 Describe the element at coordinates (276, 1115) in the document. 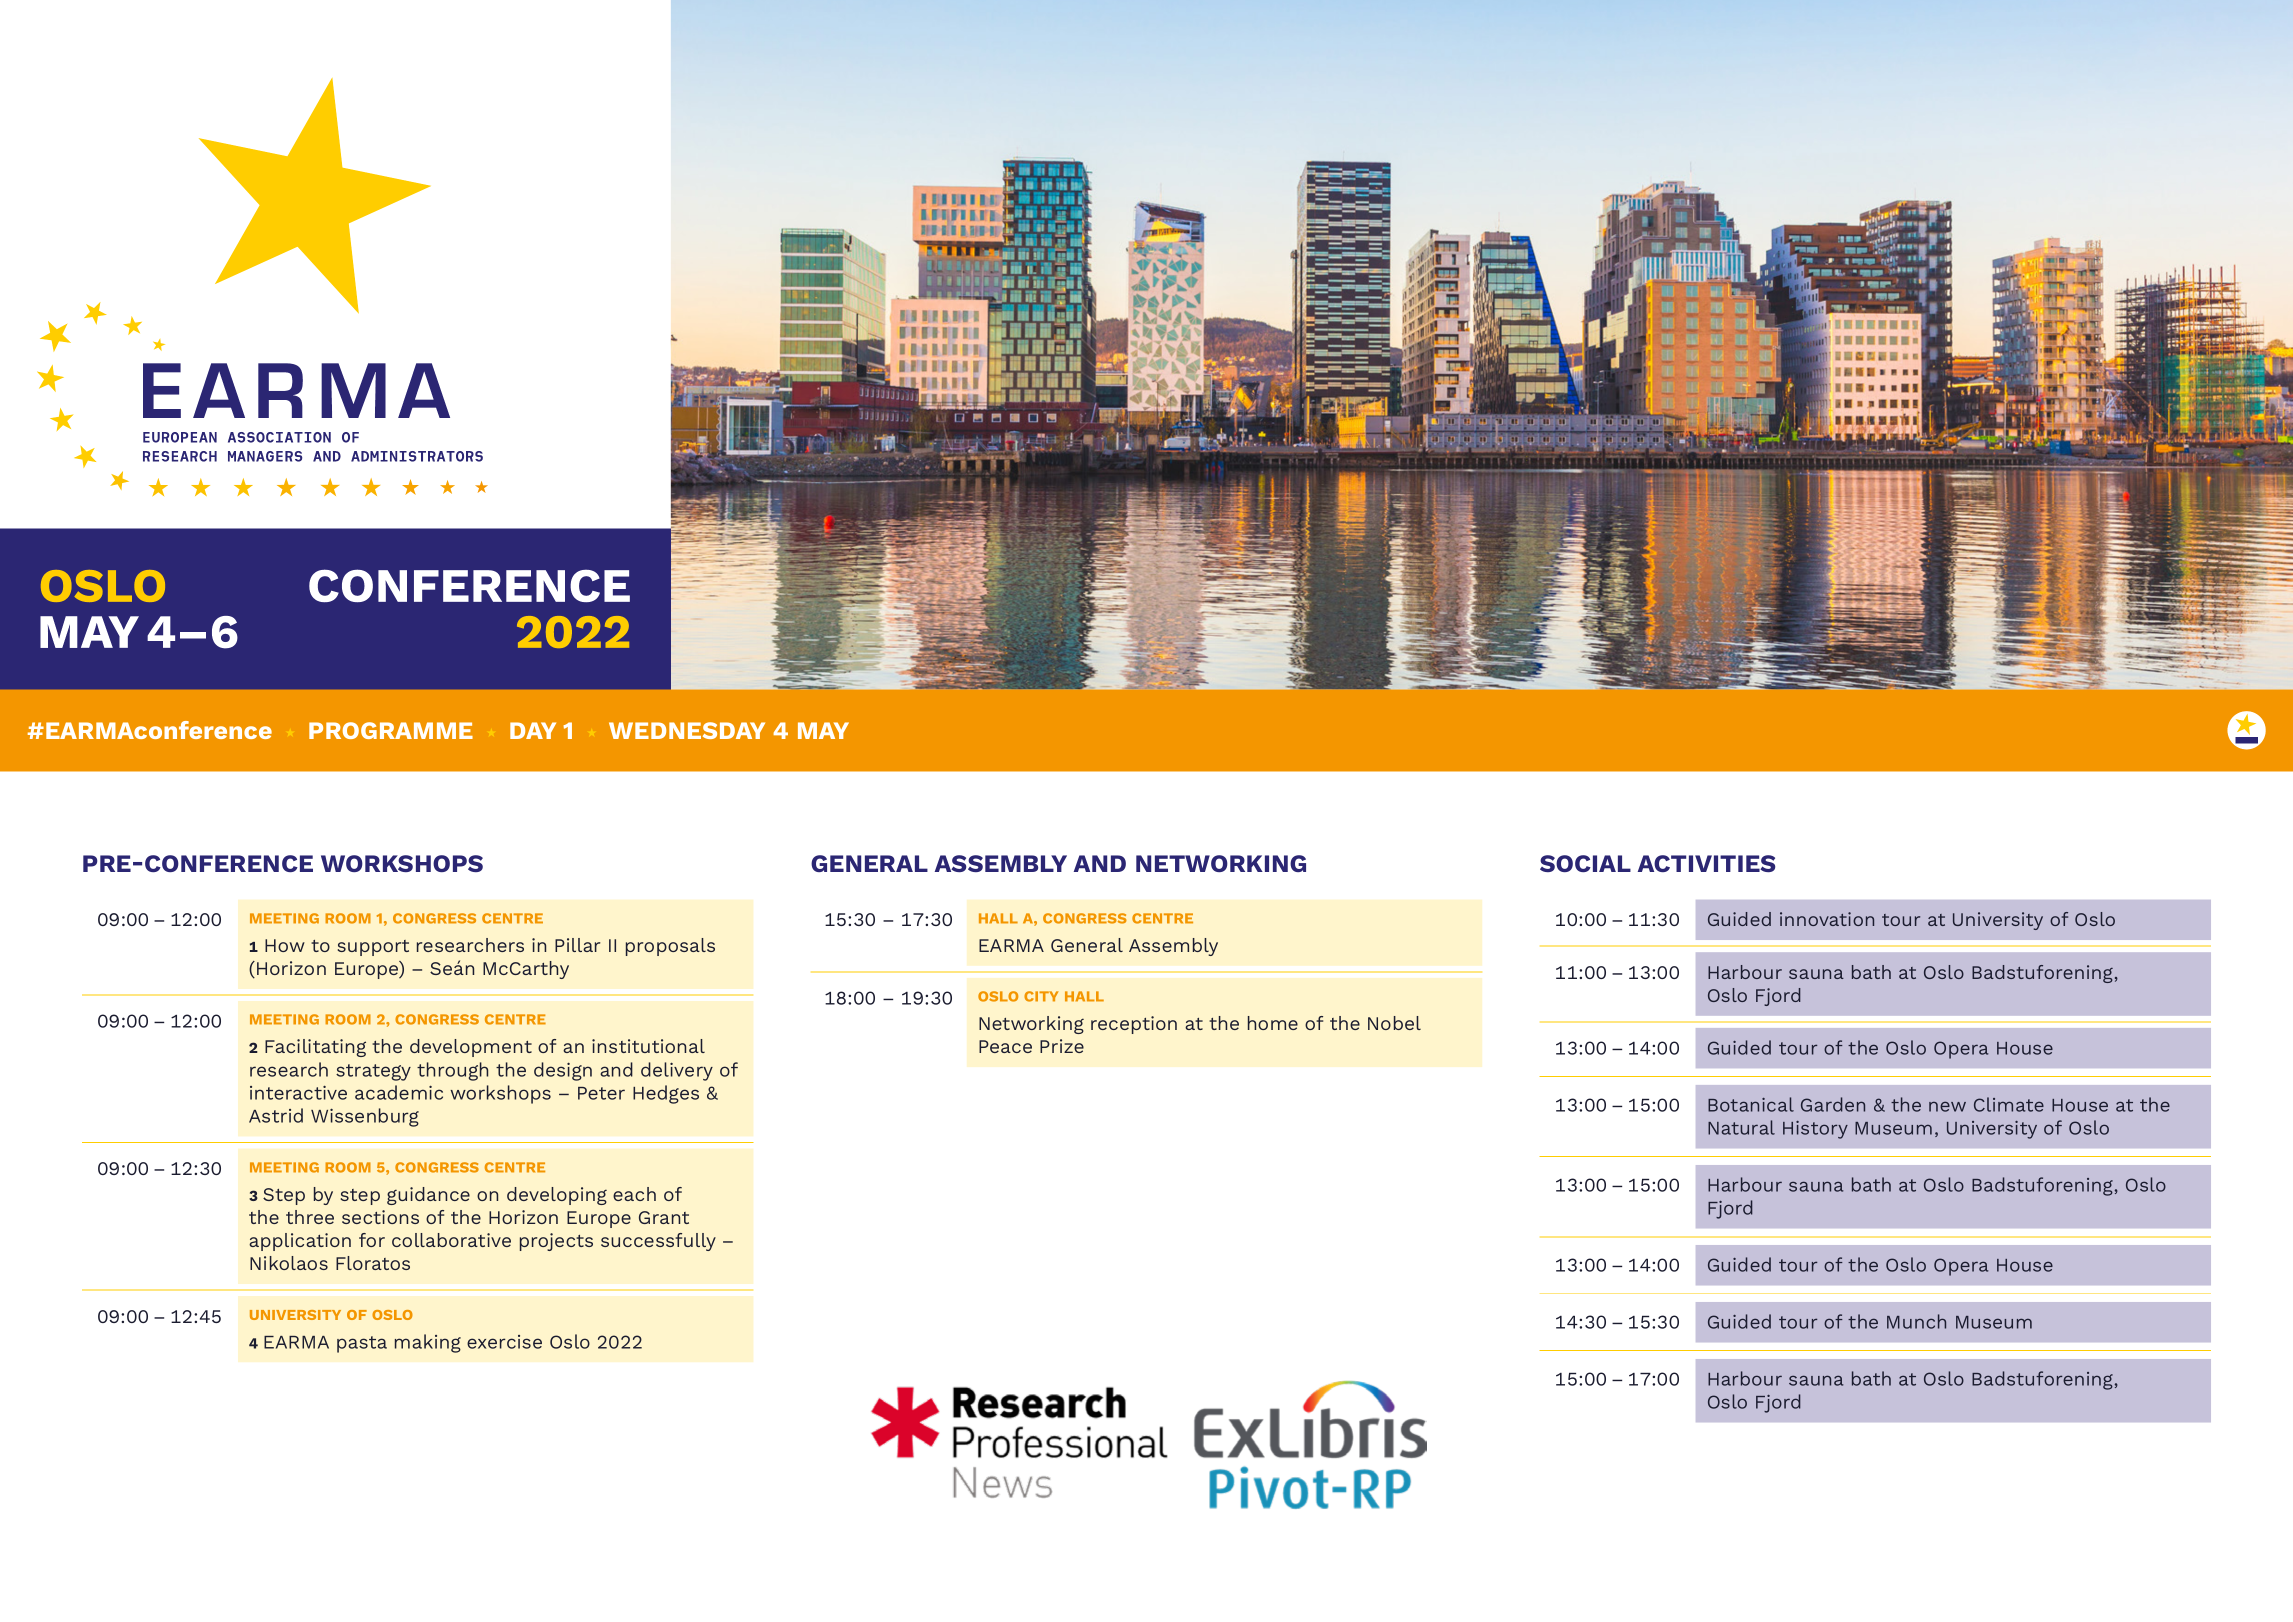

I see `Astrid` at that location.
